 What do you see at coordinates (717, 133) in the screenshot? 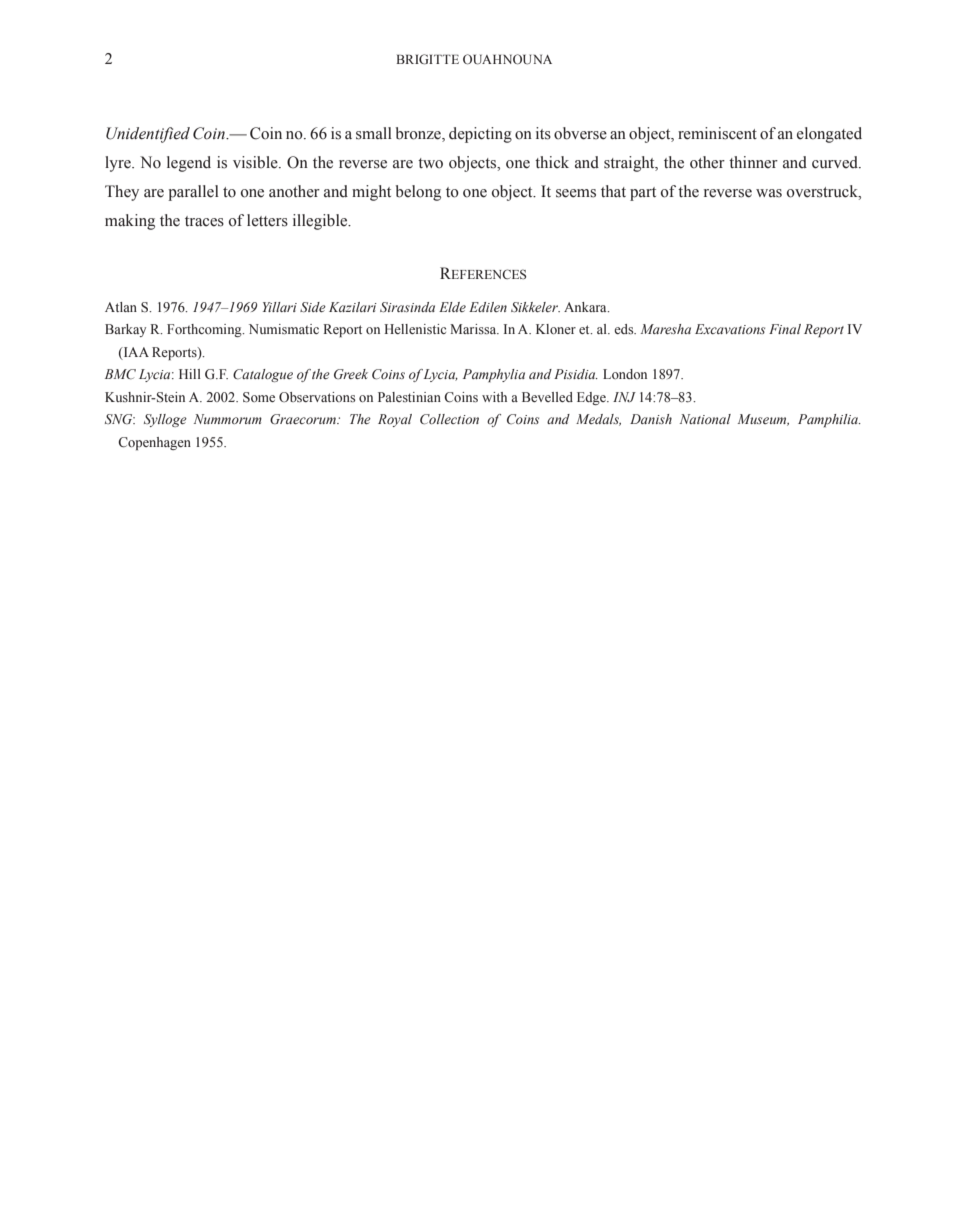
I see `reminiscent` at bounding box center [717, 133].
